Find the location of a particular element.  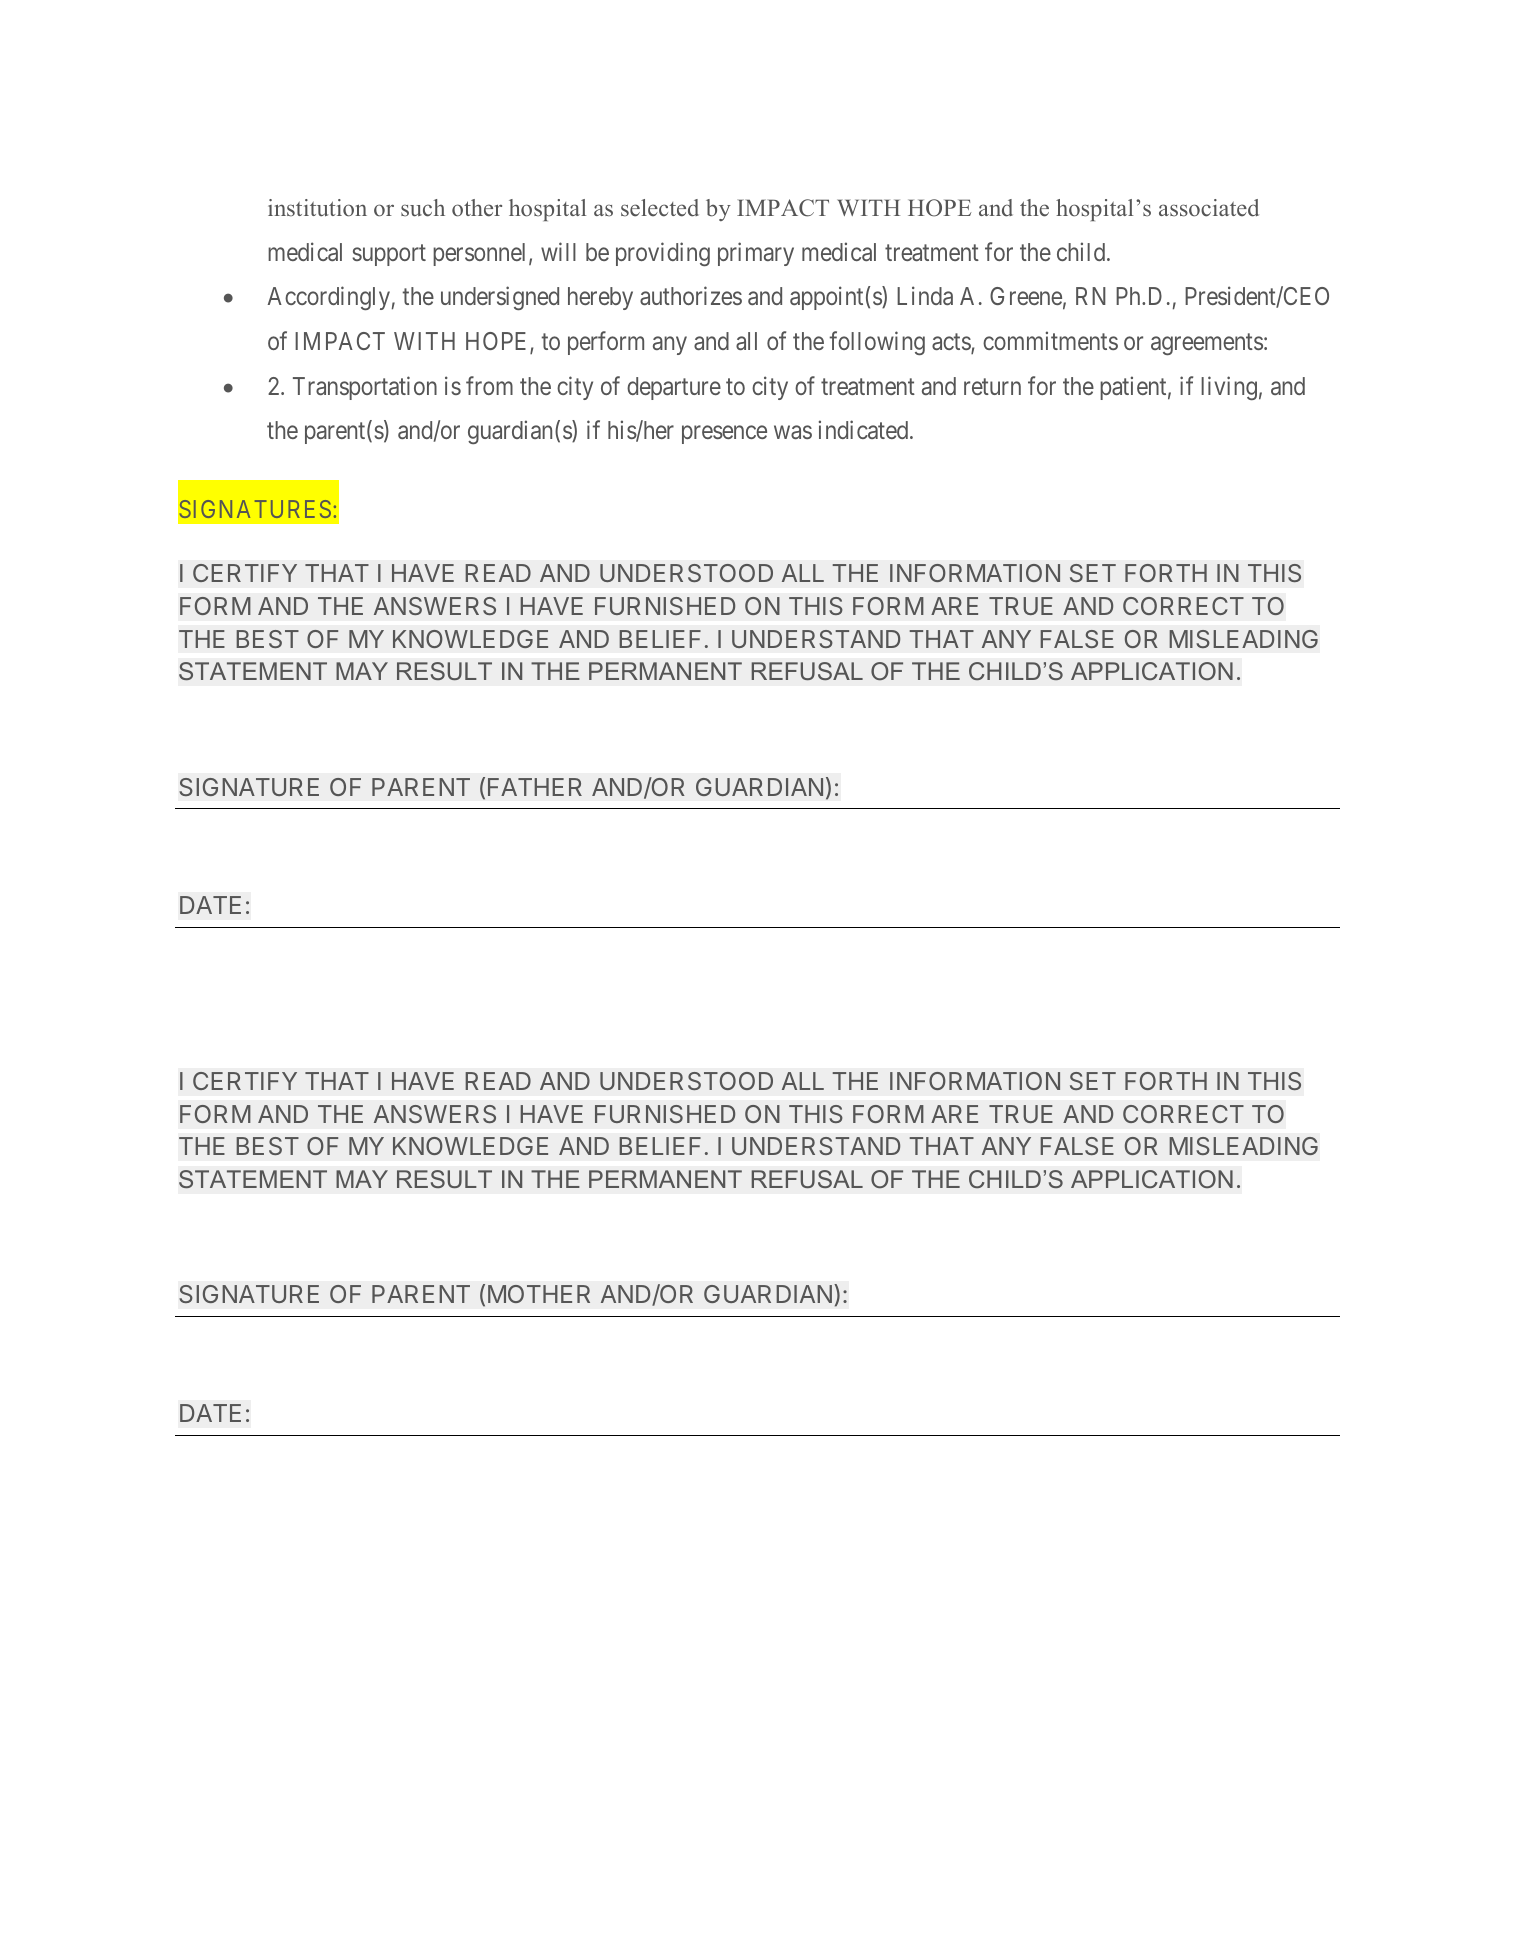

return is located at coordinates (992, 386).
